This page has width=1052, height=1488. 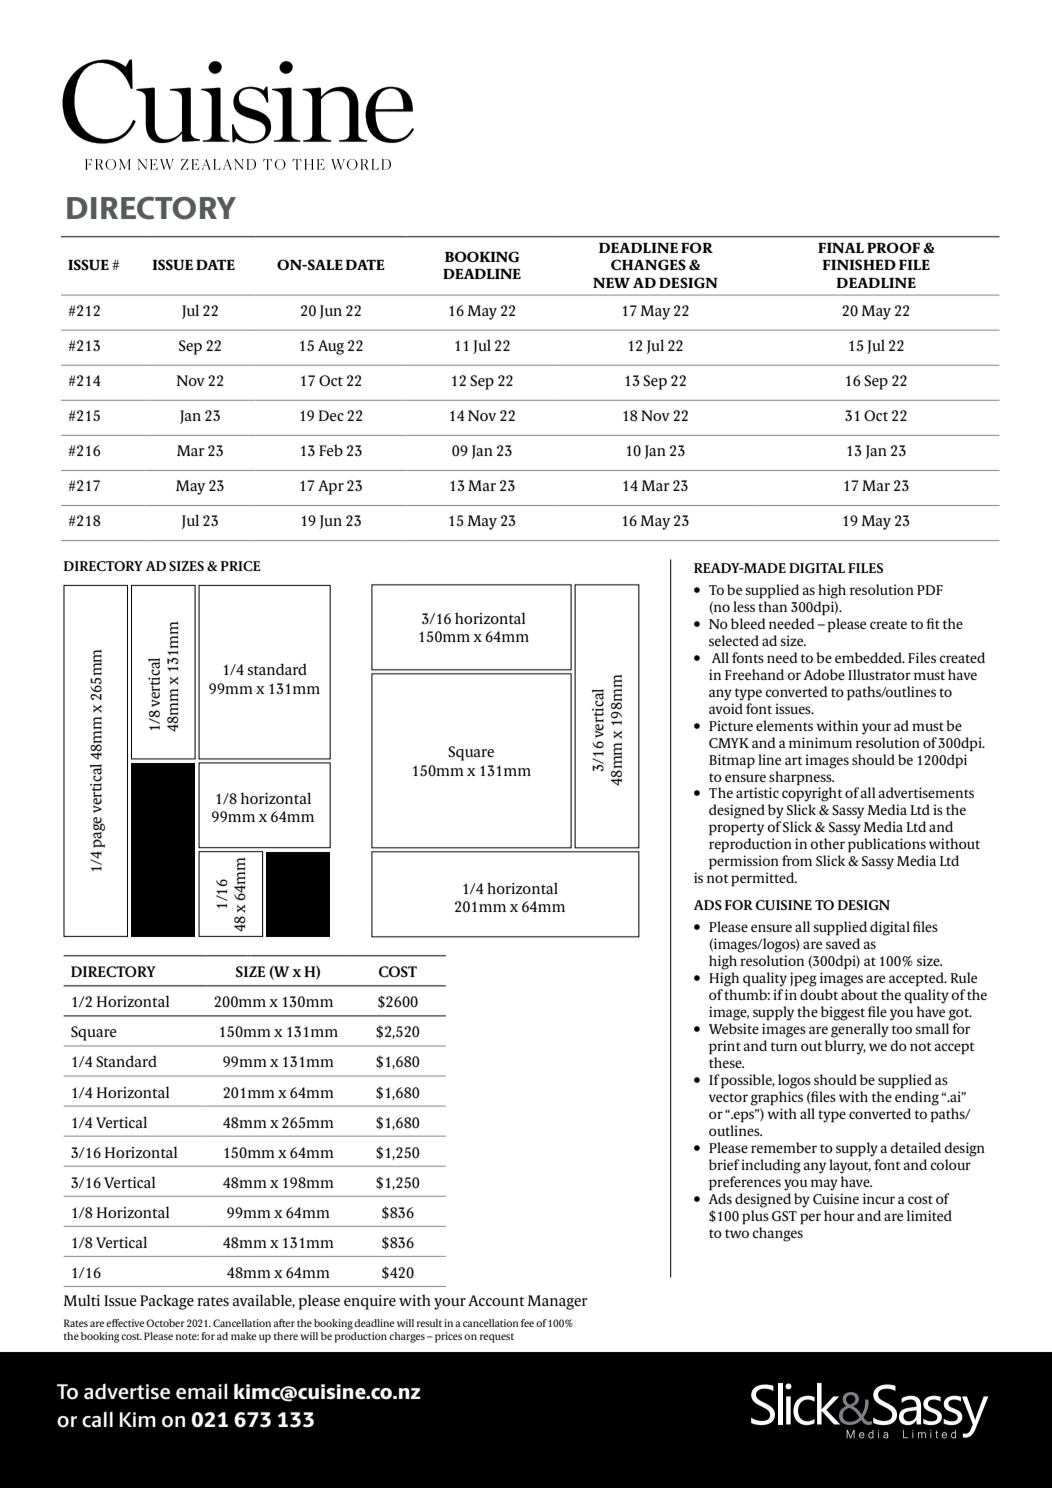 I want to click on Apr, so click(x=331, y=487).
